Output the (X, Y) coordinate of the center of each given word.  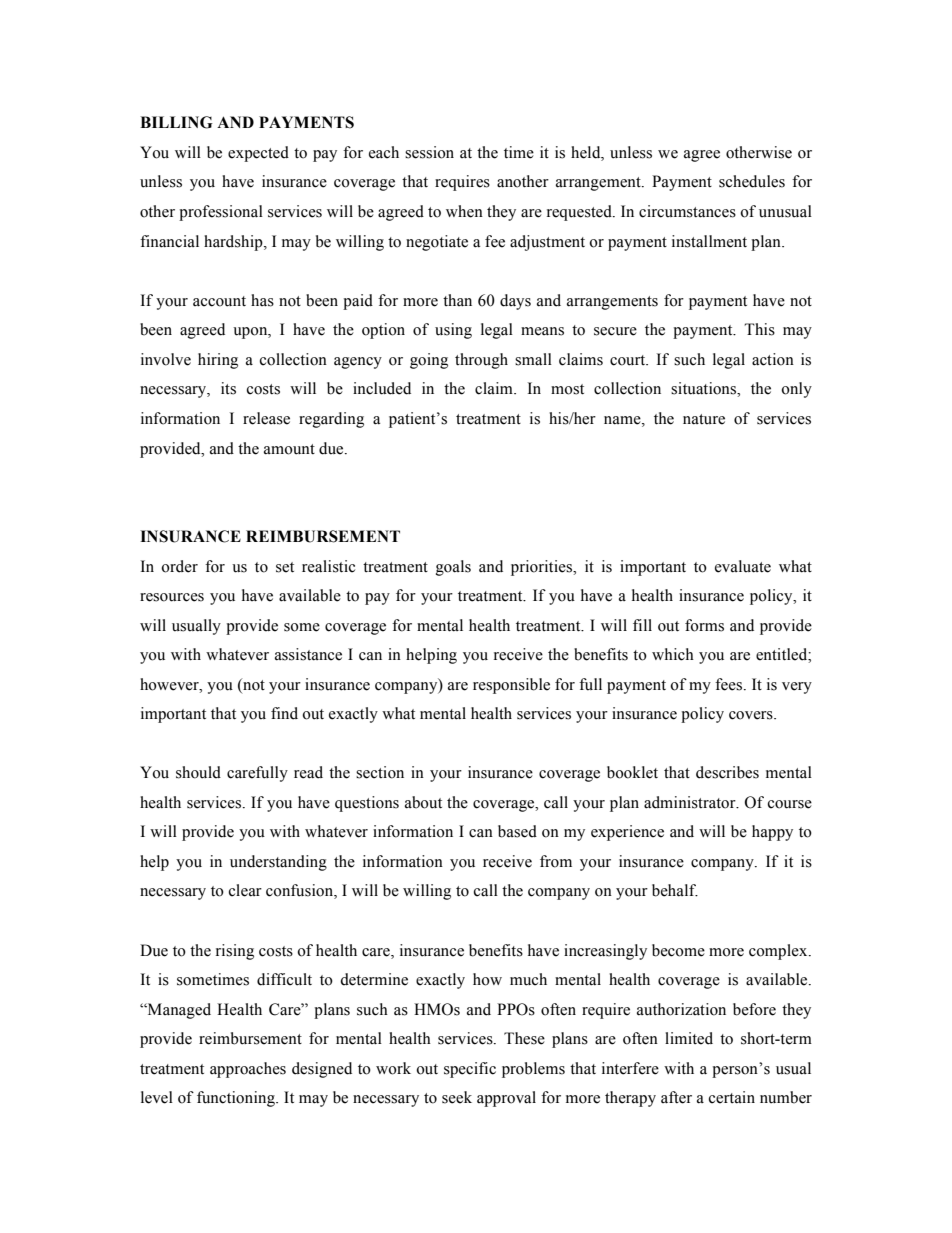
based (517, 831)
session (429, 152)
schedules (752, 181)
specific (470, 1070)
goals (453, 568)
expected (258, 154)
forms (704, 625)
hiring (218, 361)
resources (172, 597)
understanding (278, 863)
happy (772, 833)
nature (704, 419)
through (481, 361)
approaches (248, 1070)
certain (732, 1097)
